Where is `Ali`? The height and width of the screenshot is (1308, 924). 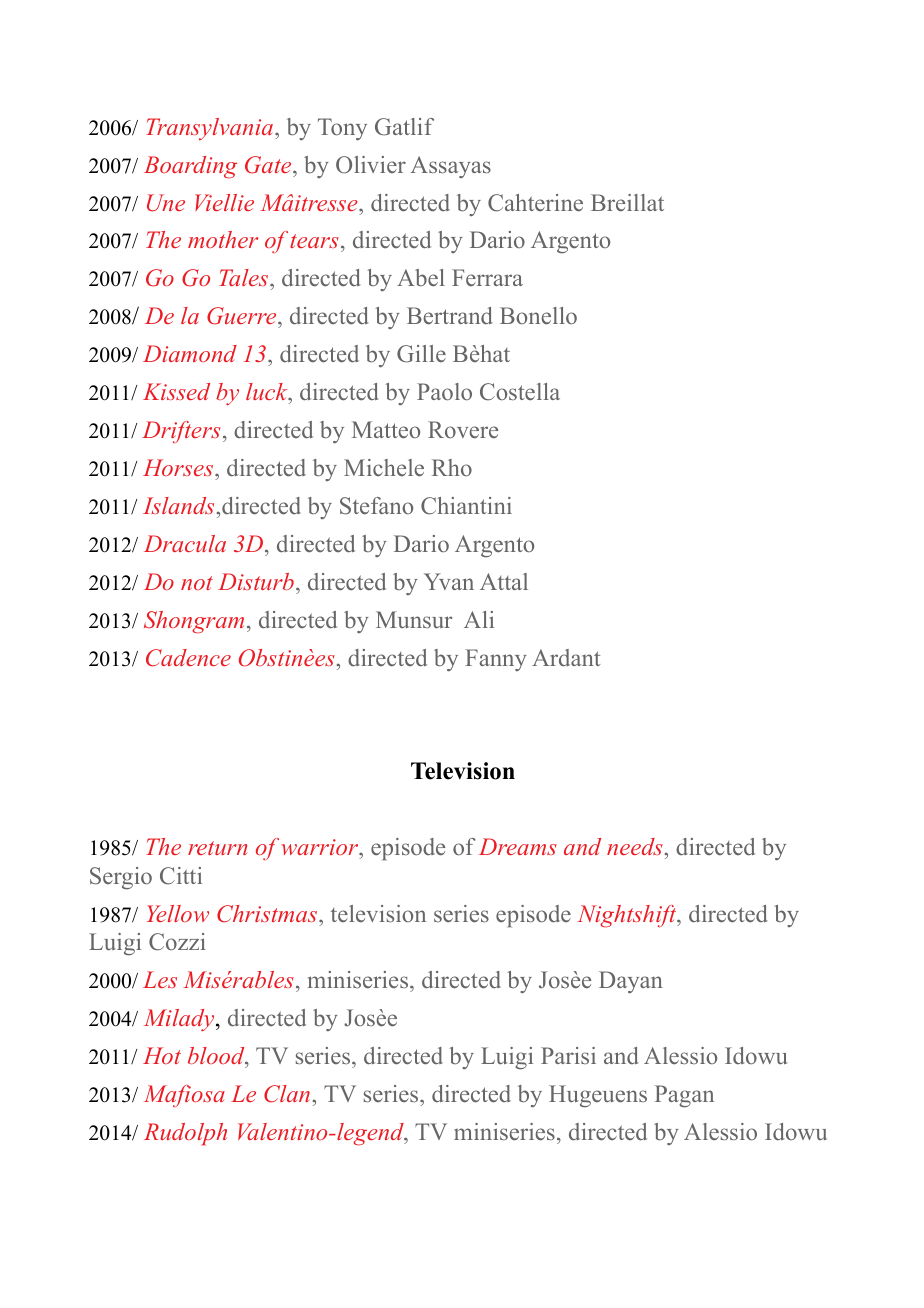 Ali is located at coordinates (479, 619).
